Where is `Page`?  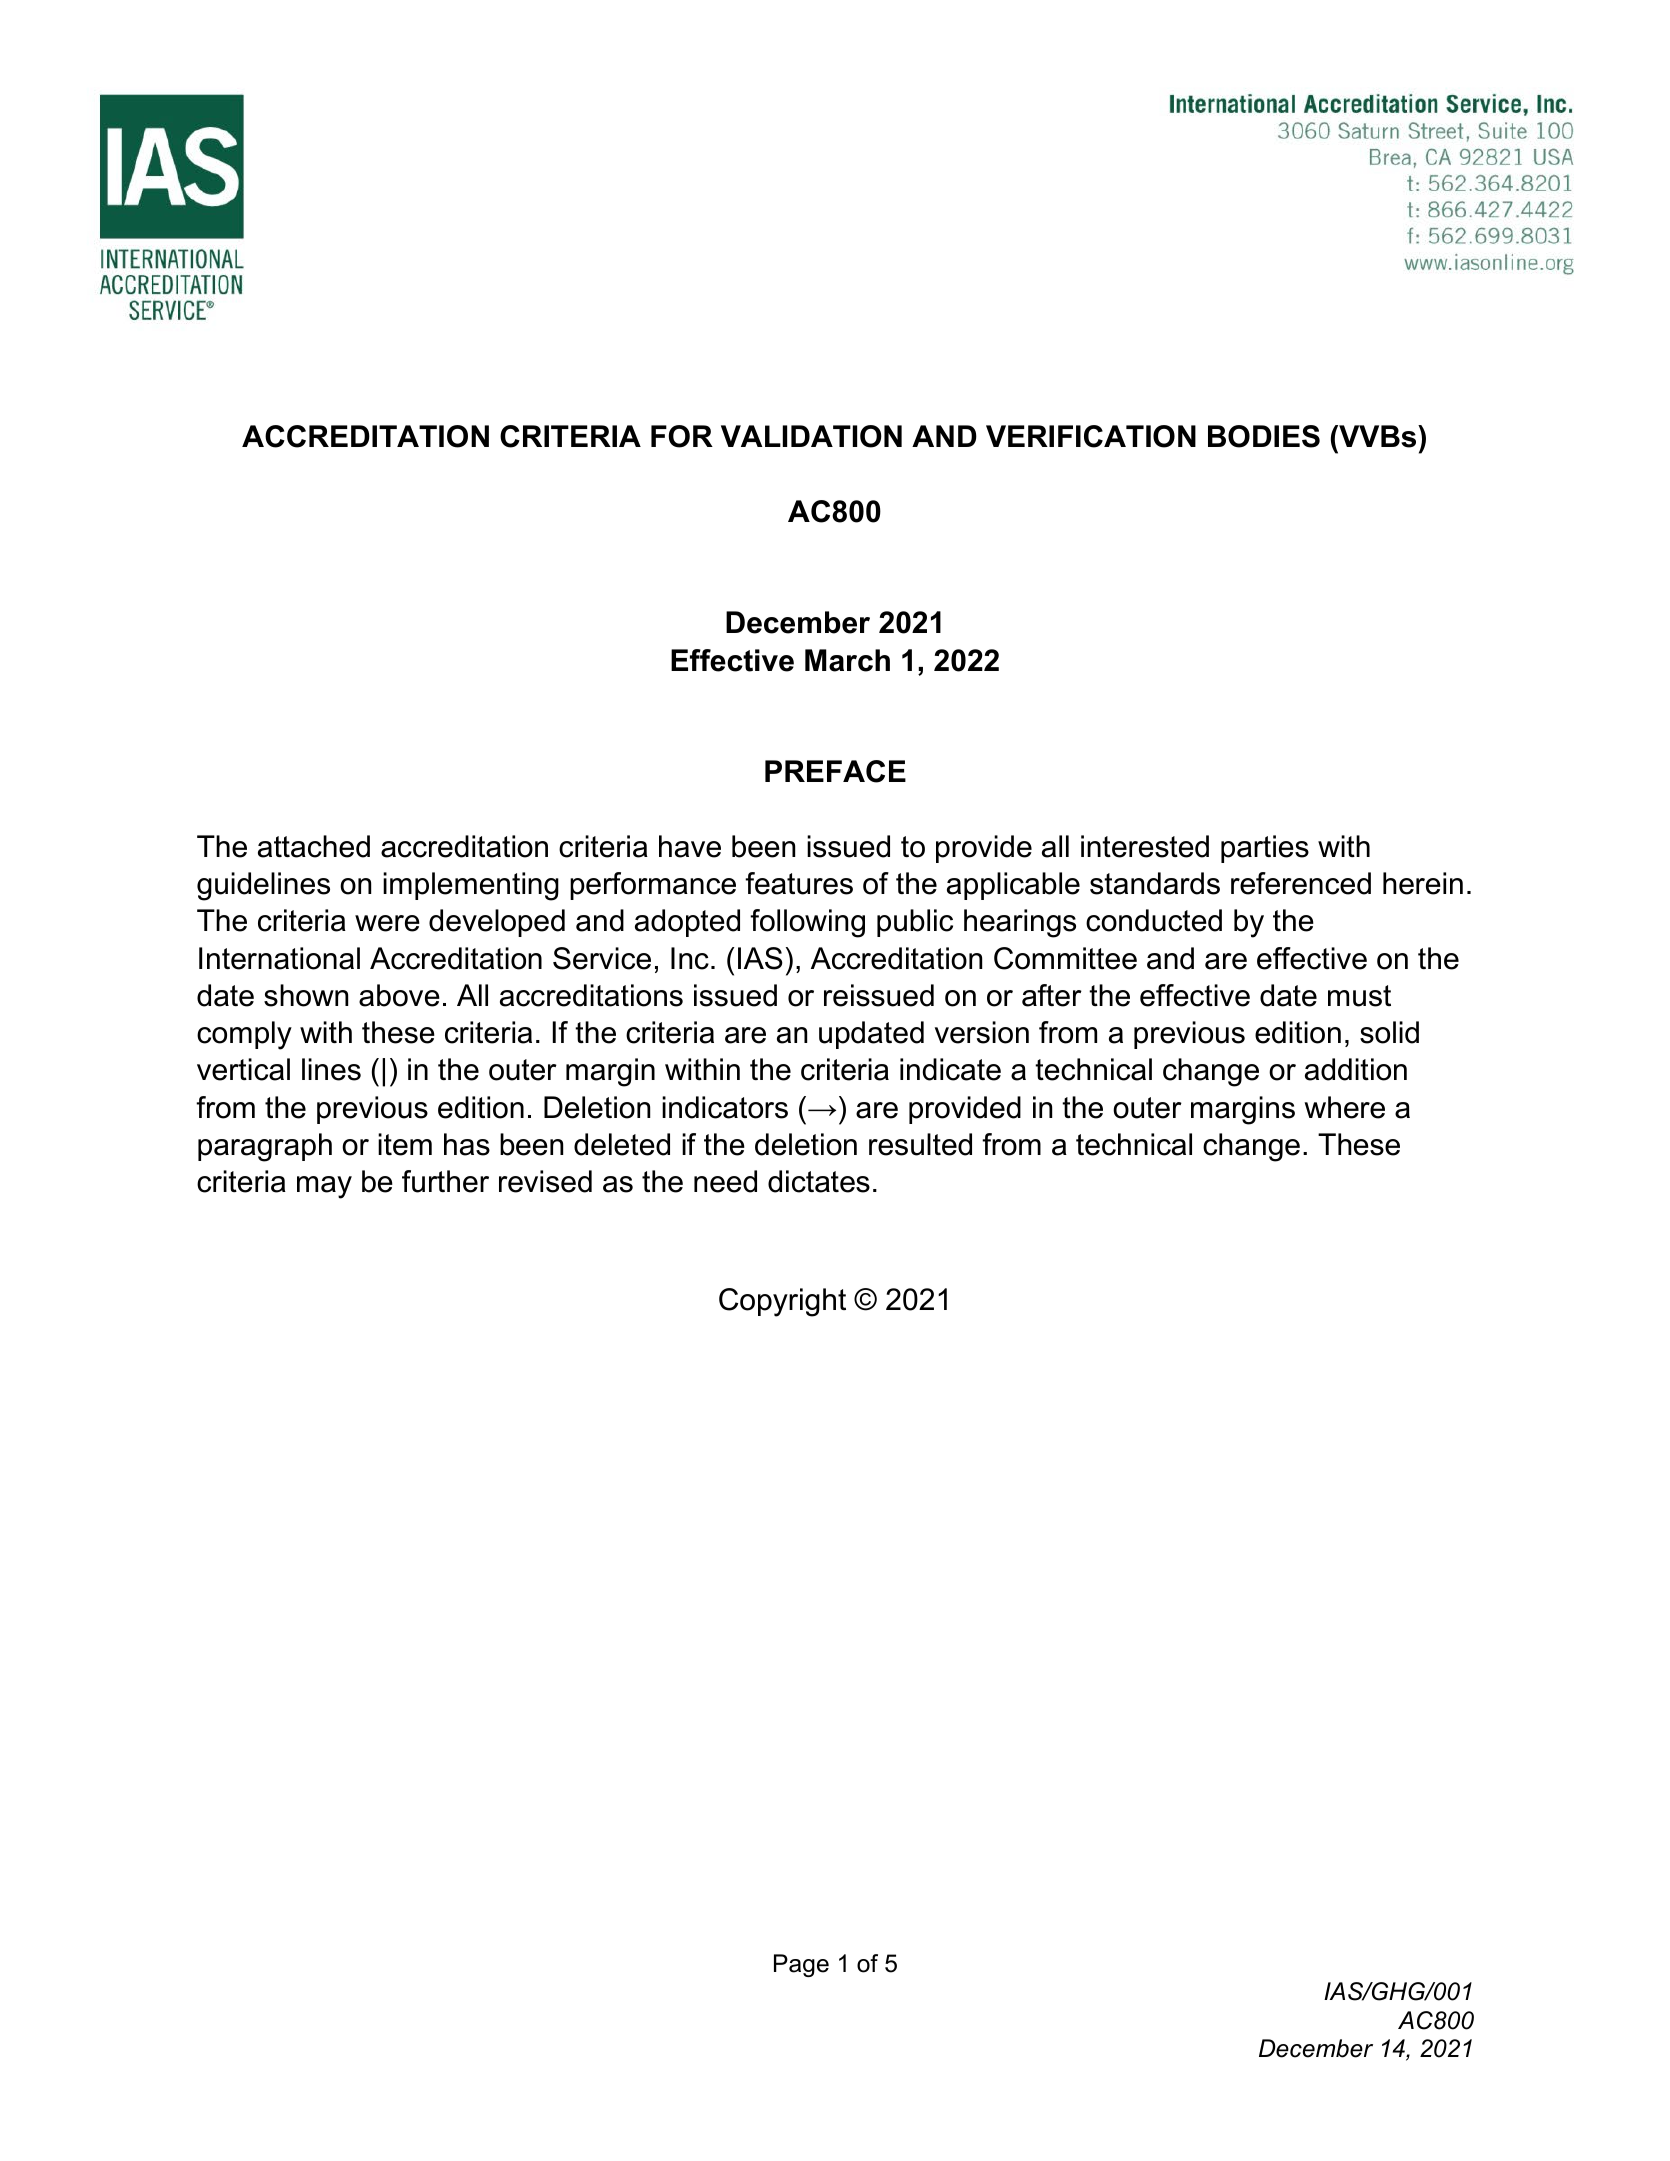
Page is located at coordinates (801, 1965).
